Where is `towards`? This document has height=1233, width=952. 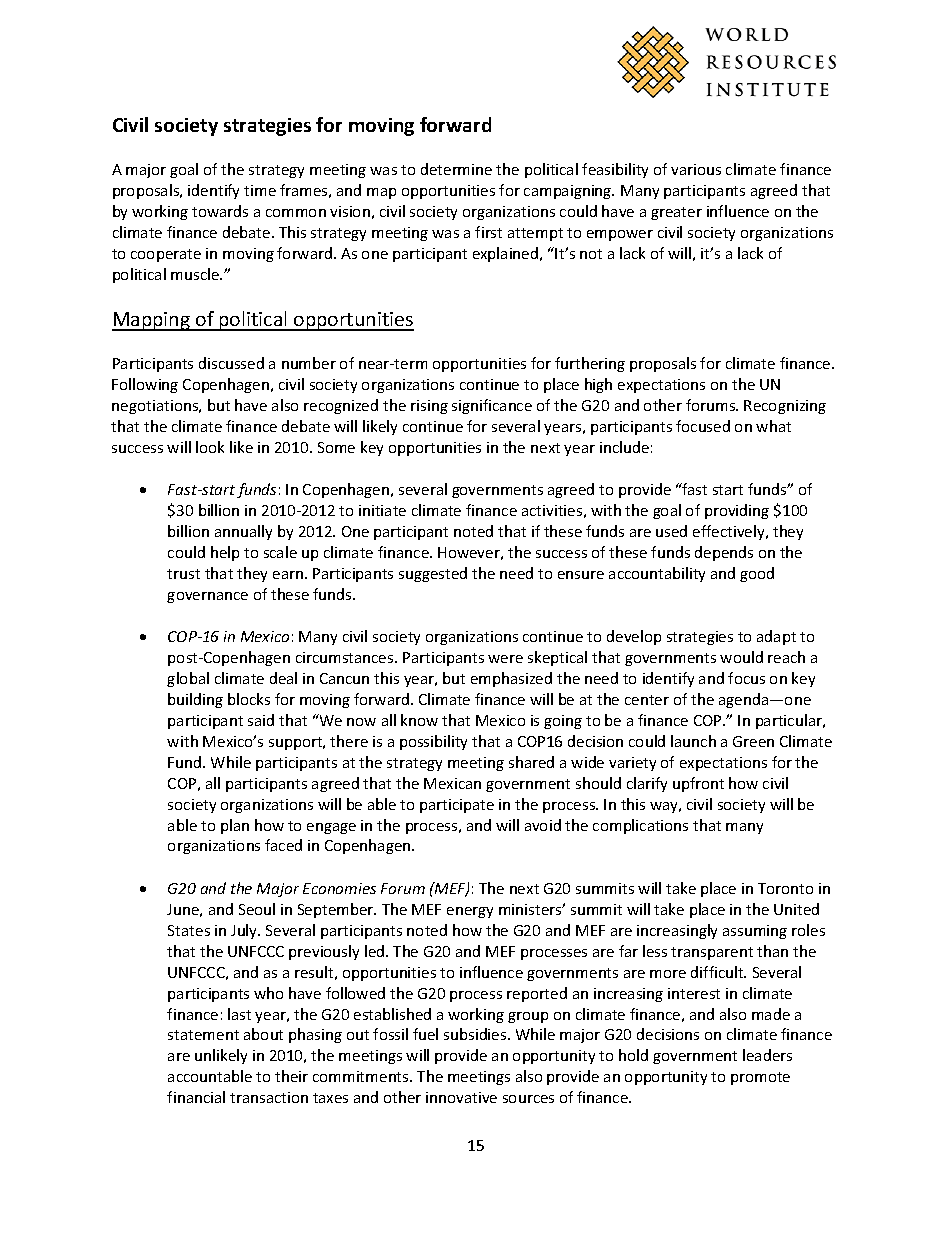
towards is located at coordinates (220, 211).
